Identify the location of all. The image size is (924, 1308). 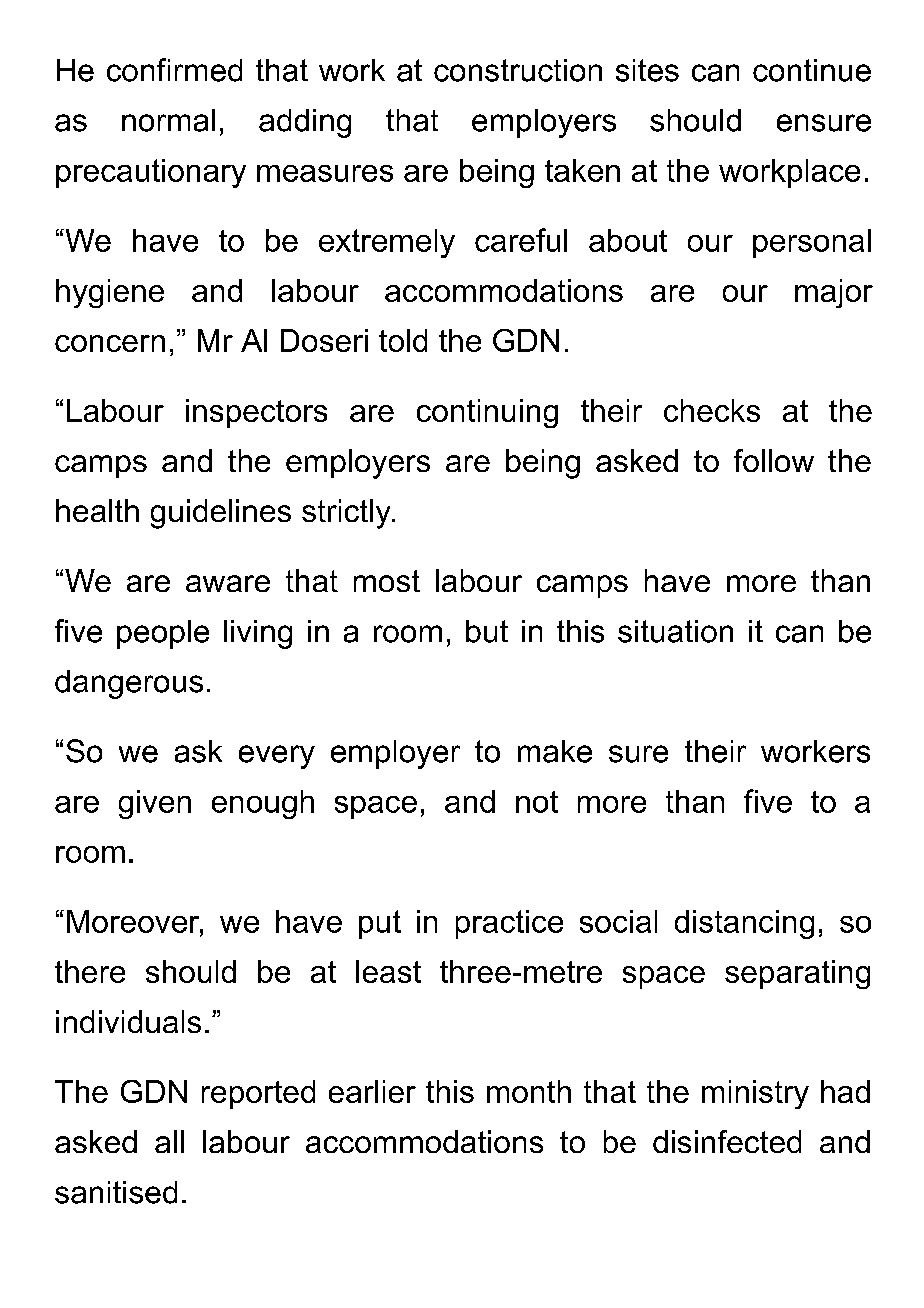
(169, 1141).
